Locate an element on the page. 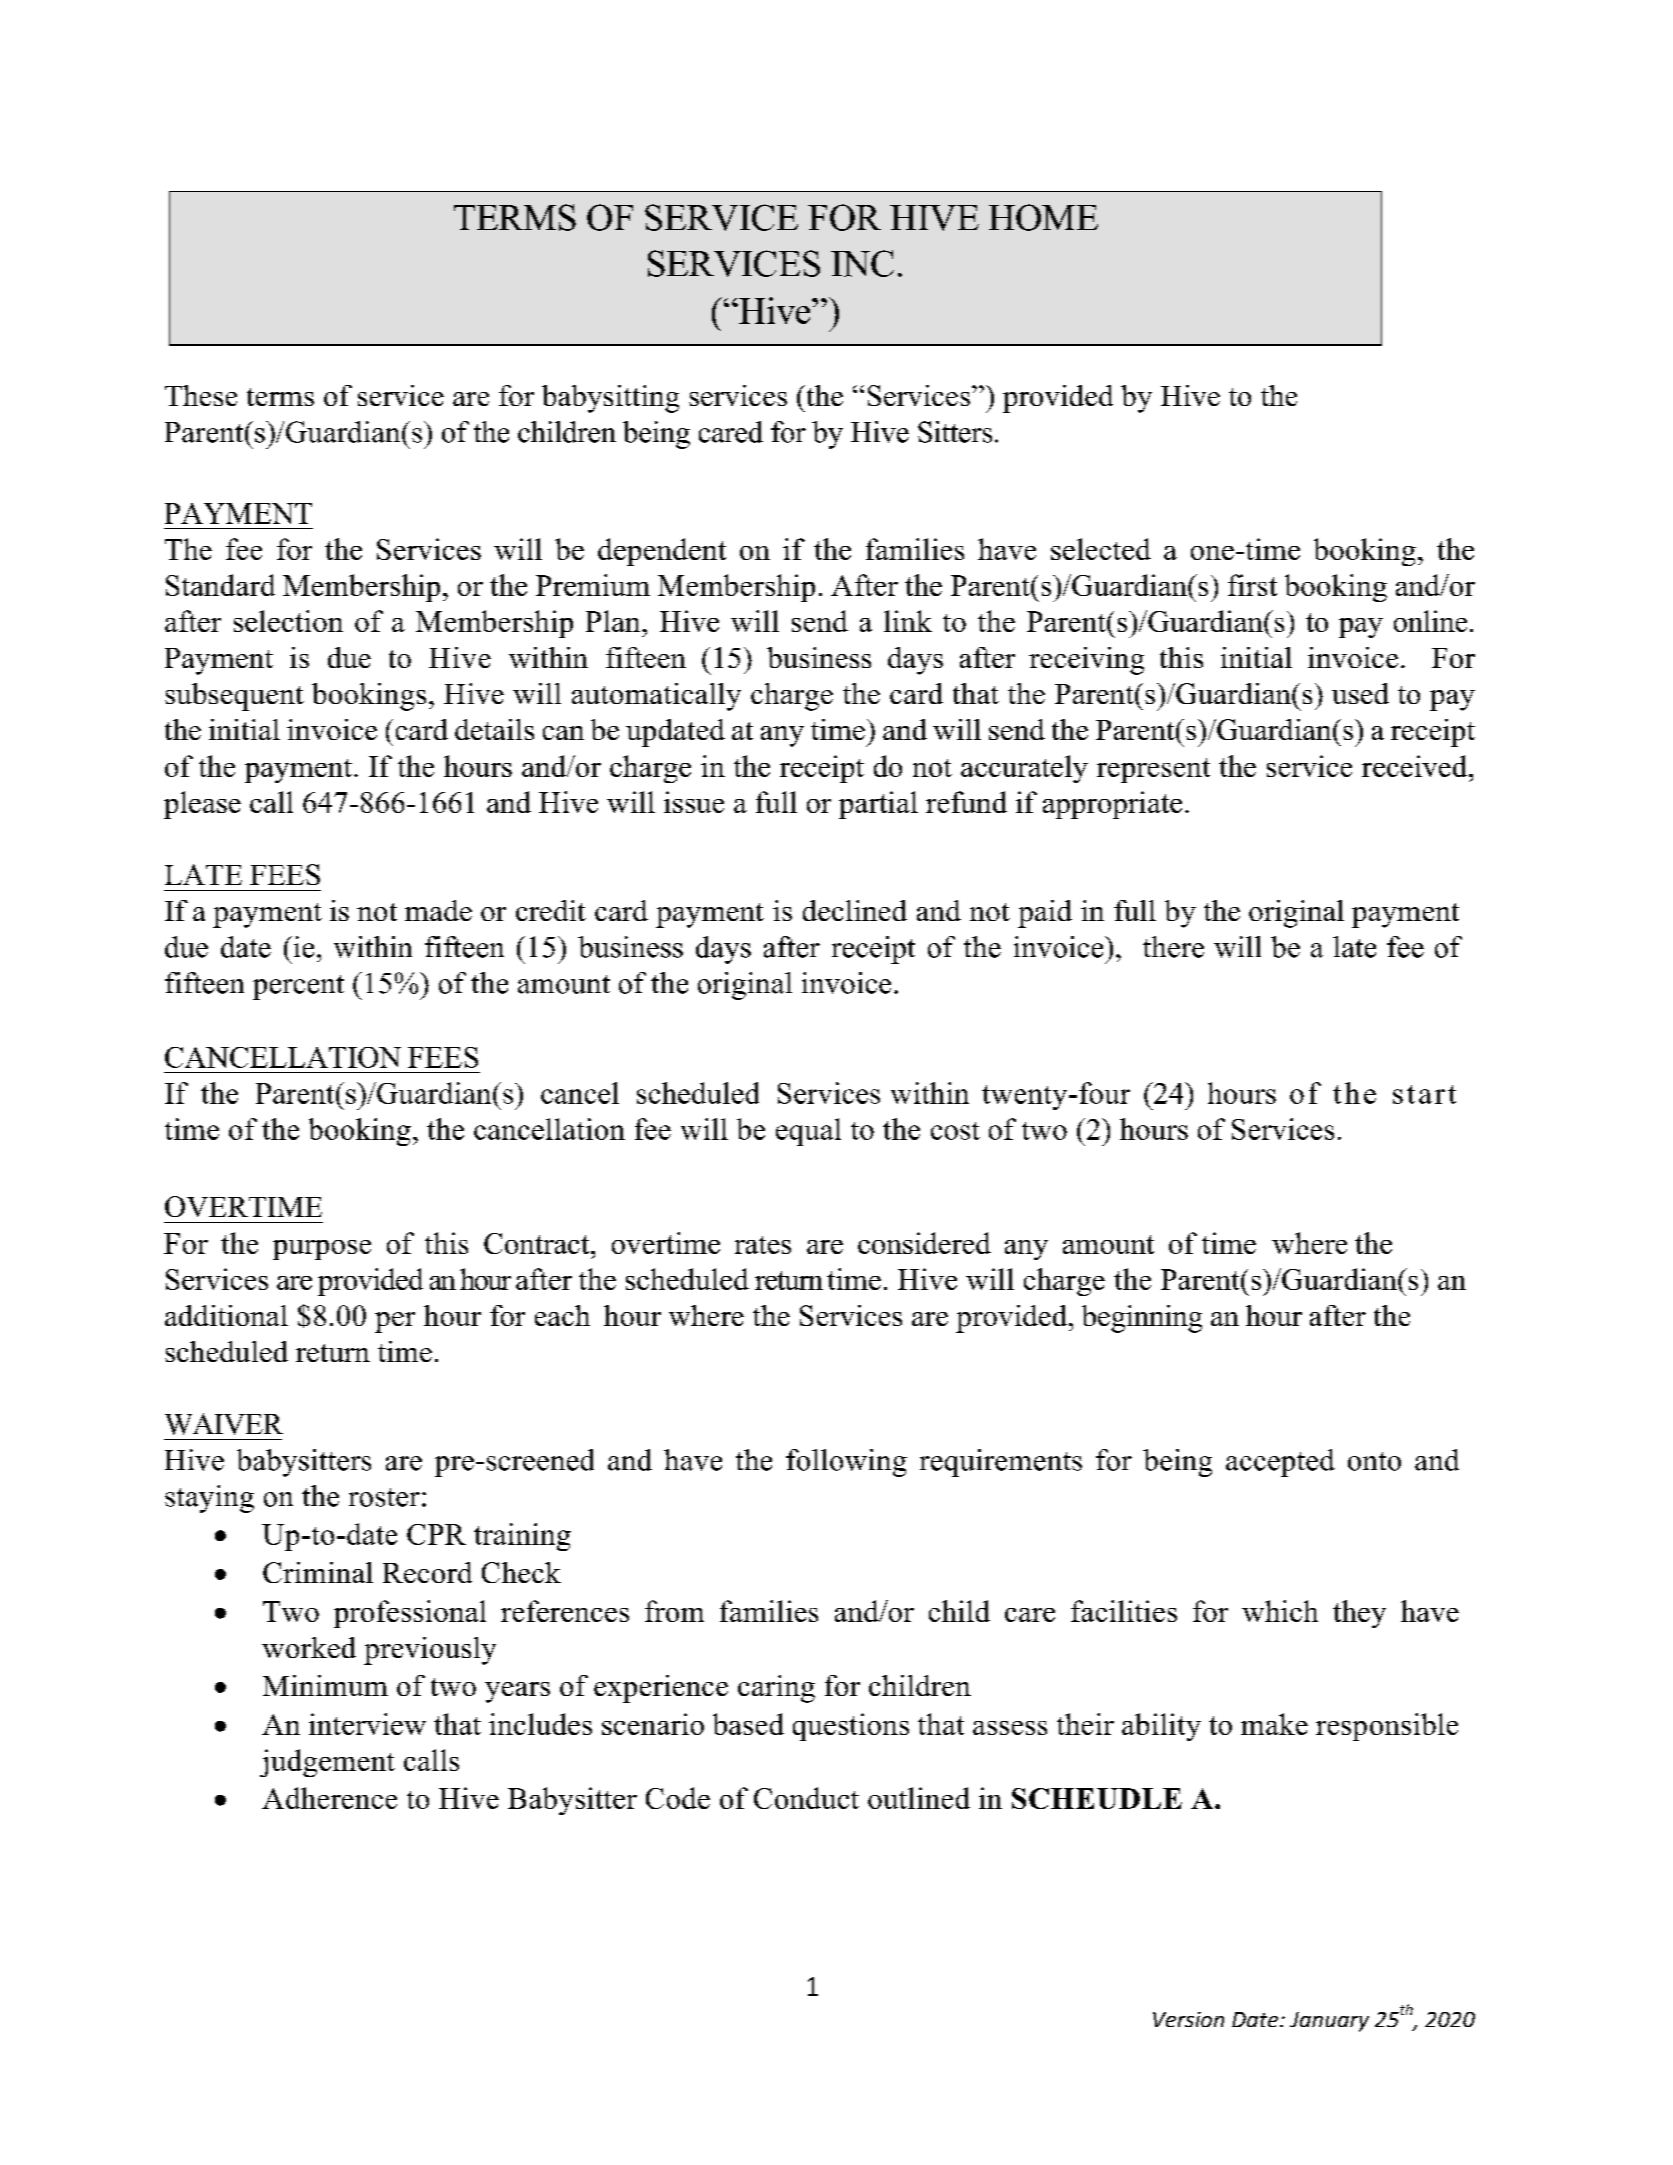 The image size is (1673, 2165). Conduct is located at coordinates (806, 1798).
